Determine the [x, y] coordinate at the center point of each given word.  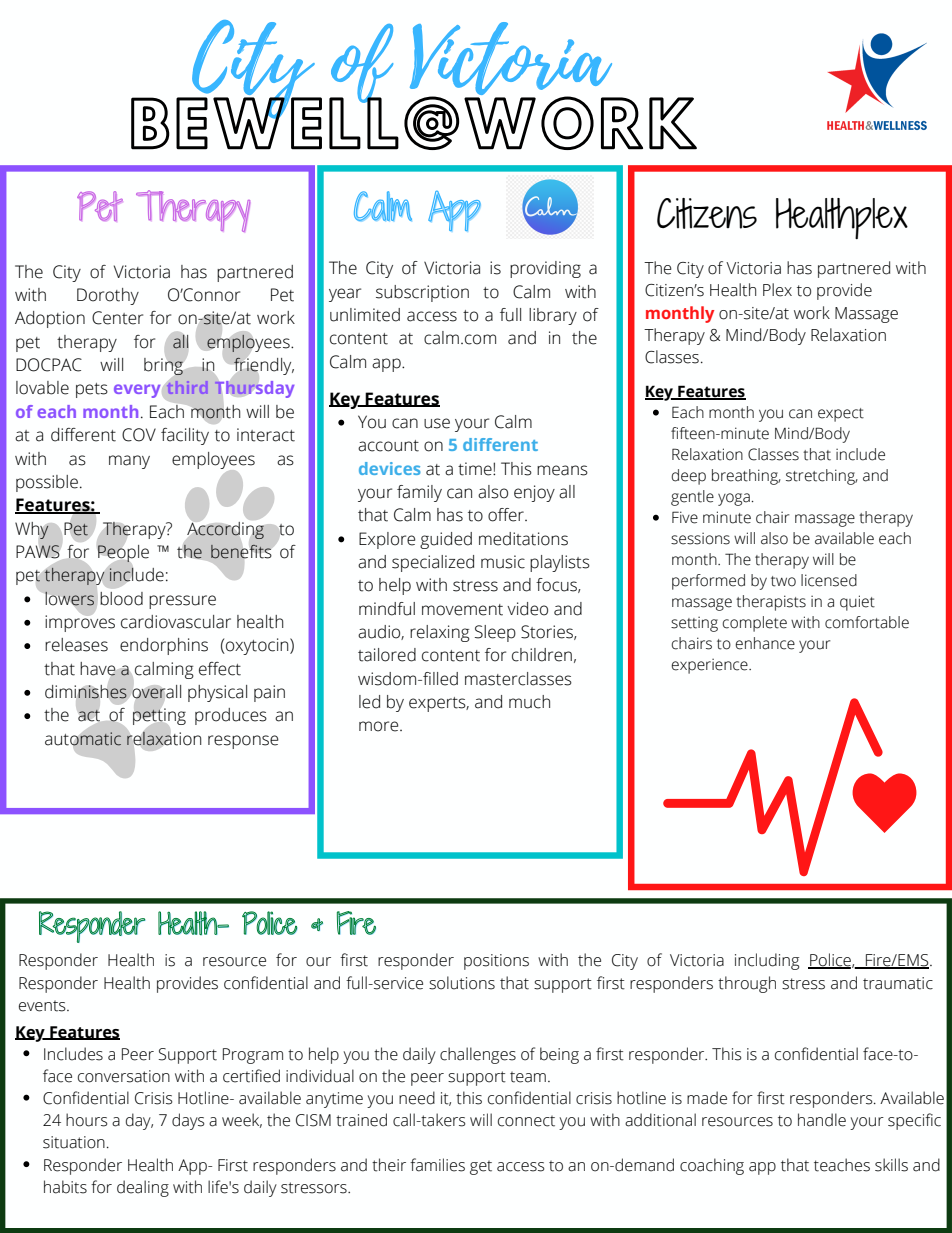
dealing [143, 1188]
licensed [829, 580]
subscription [422, 293]
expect [841, 415]
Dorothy [108, 296]
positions [496, 962]
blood [121, 599]
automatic [83, 739]
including [767, 961]
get [481, 1168]
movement [462, 610]
